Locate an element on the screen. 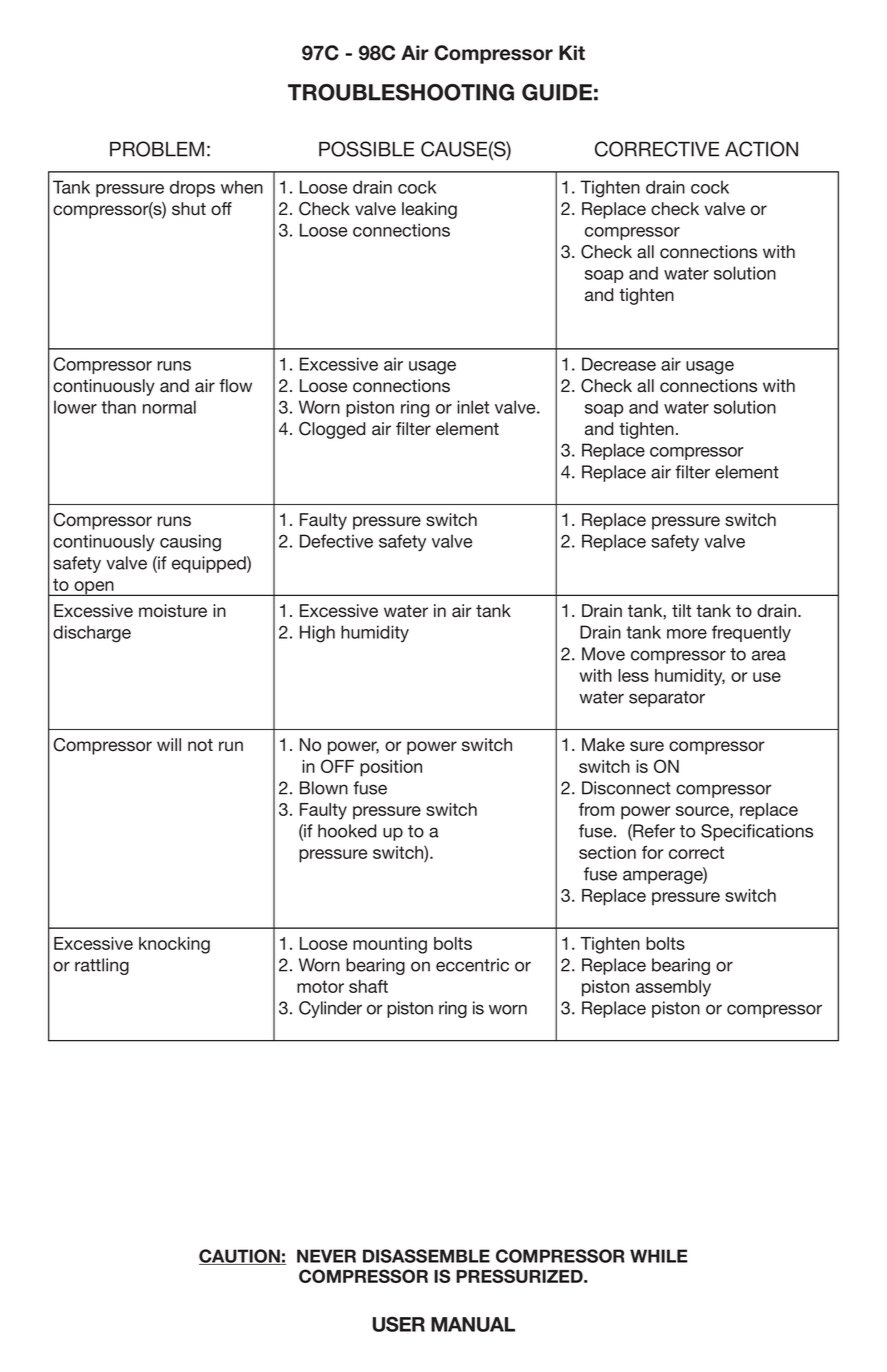 The image size is (887, 1372). TROUBLESHOOTING is located at coordinates (401, 92).
